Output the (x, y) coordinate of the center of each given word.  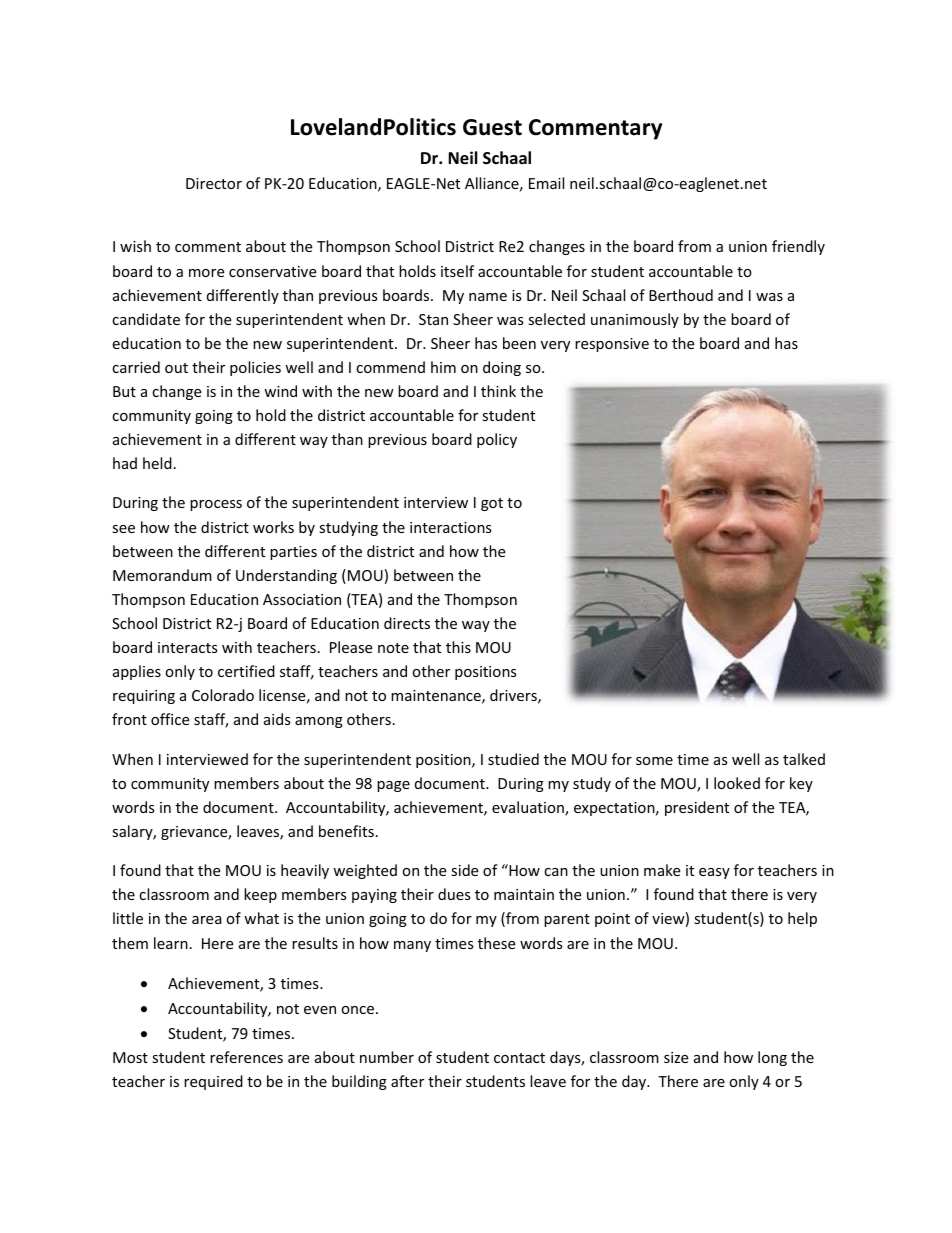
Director (214, 183)
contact (519, 1058)
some (654, 761)
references (246, 1057)
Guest (492, 127)
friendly (798, 247)
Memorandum (162, 575)
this (458, 647)
